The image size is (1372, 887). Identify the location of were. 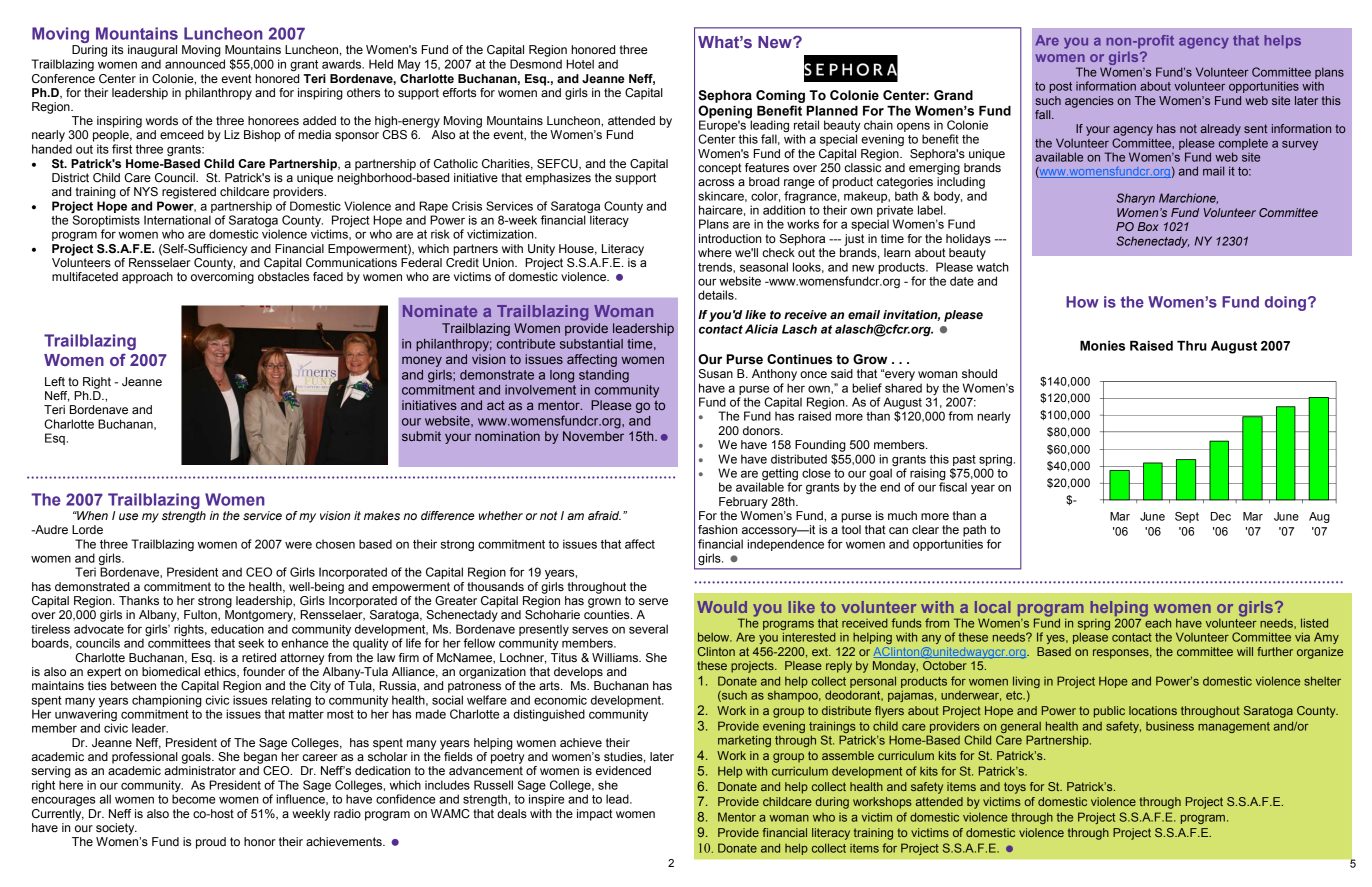
(298, 545).
